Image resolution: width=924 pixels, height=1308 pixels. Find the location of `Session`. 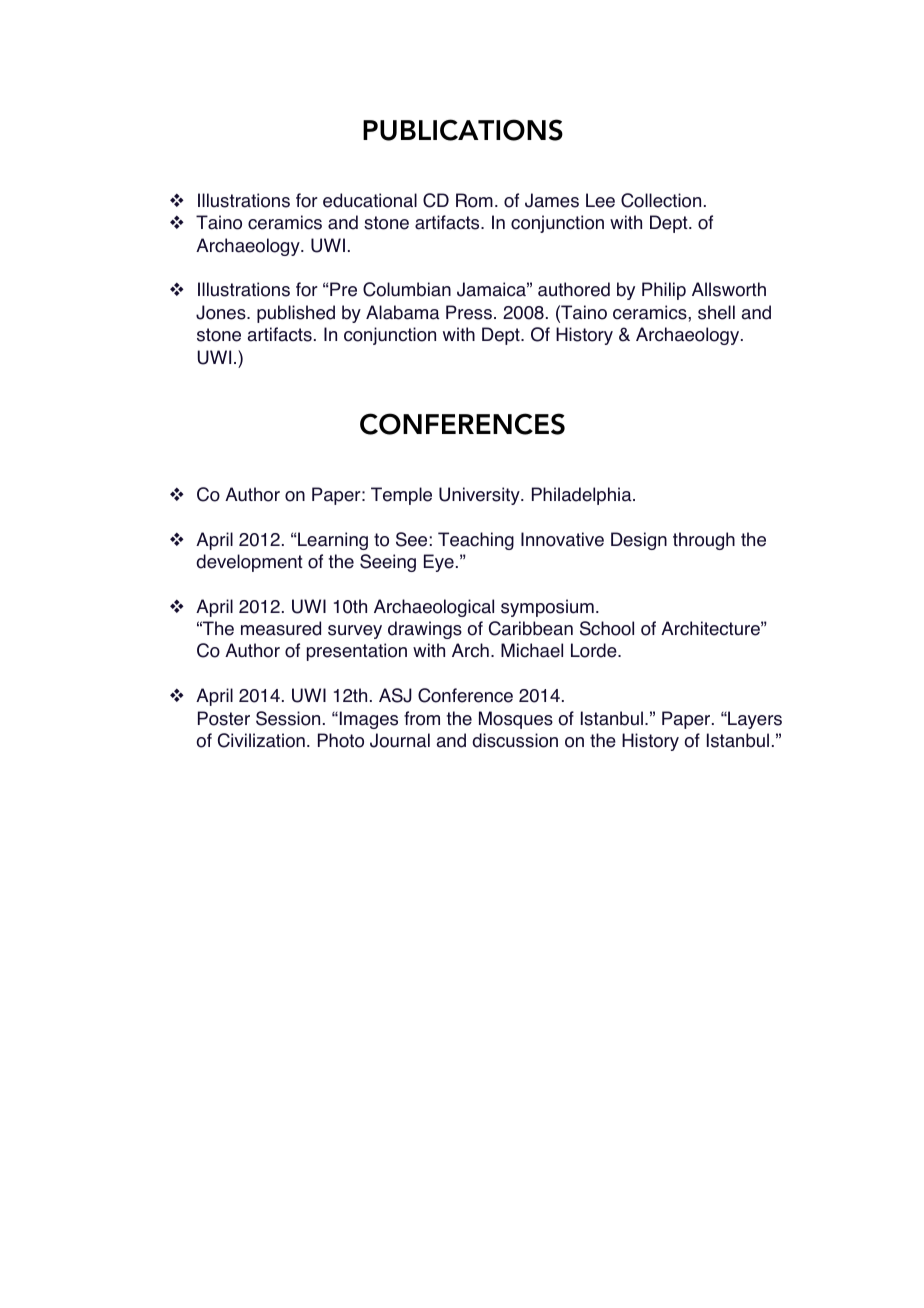

Session is located at coordinates (288, 718).
